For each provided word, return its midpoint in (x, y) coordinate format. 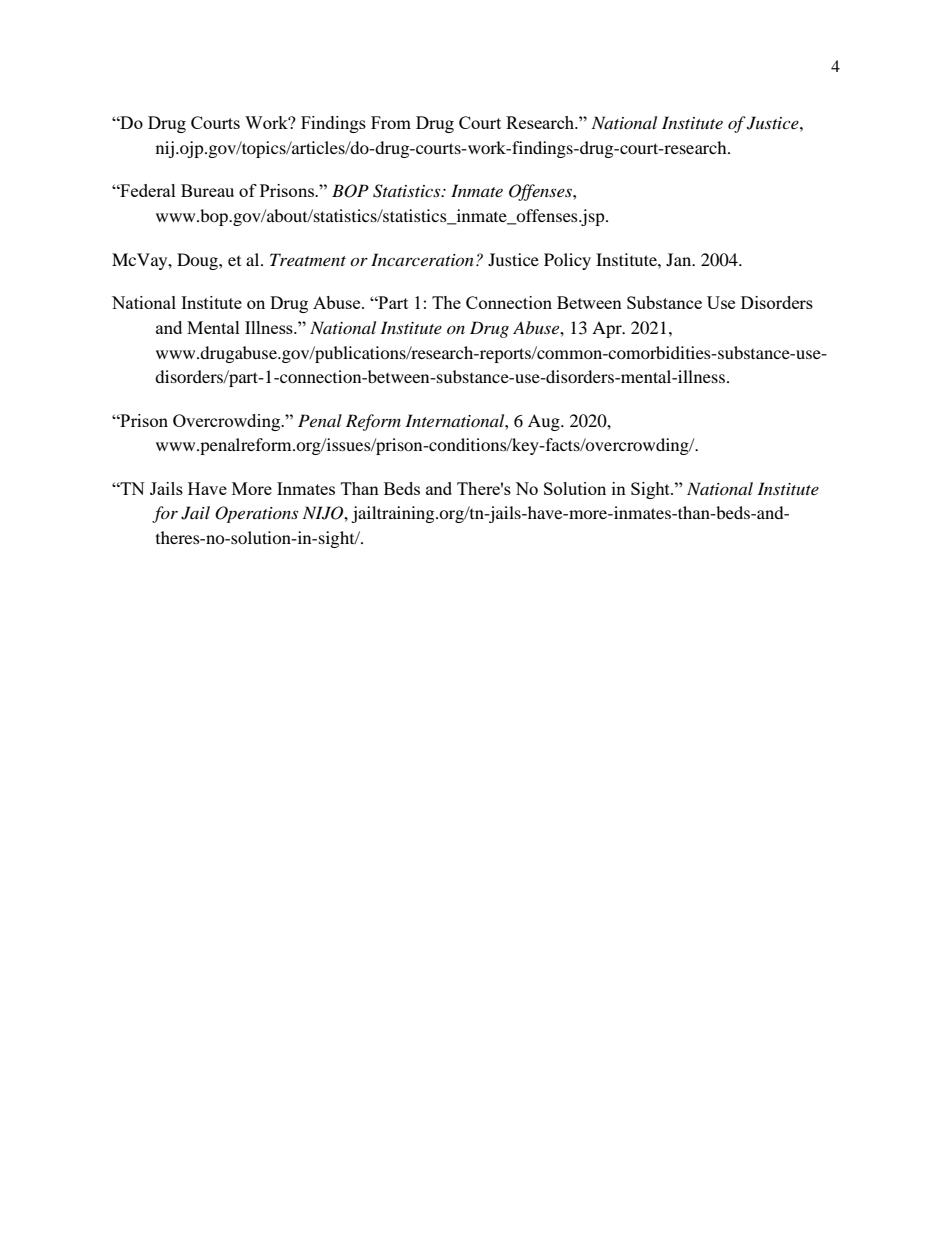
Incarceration (422, 259)
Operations (256, 514)
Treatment (308, 259)
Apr (608, 329)
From (391, 122)
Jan (680, 259)
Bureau (207, 190)
